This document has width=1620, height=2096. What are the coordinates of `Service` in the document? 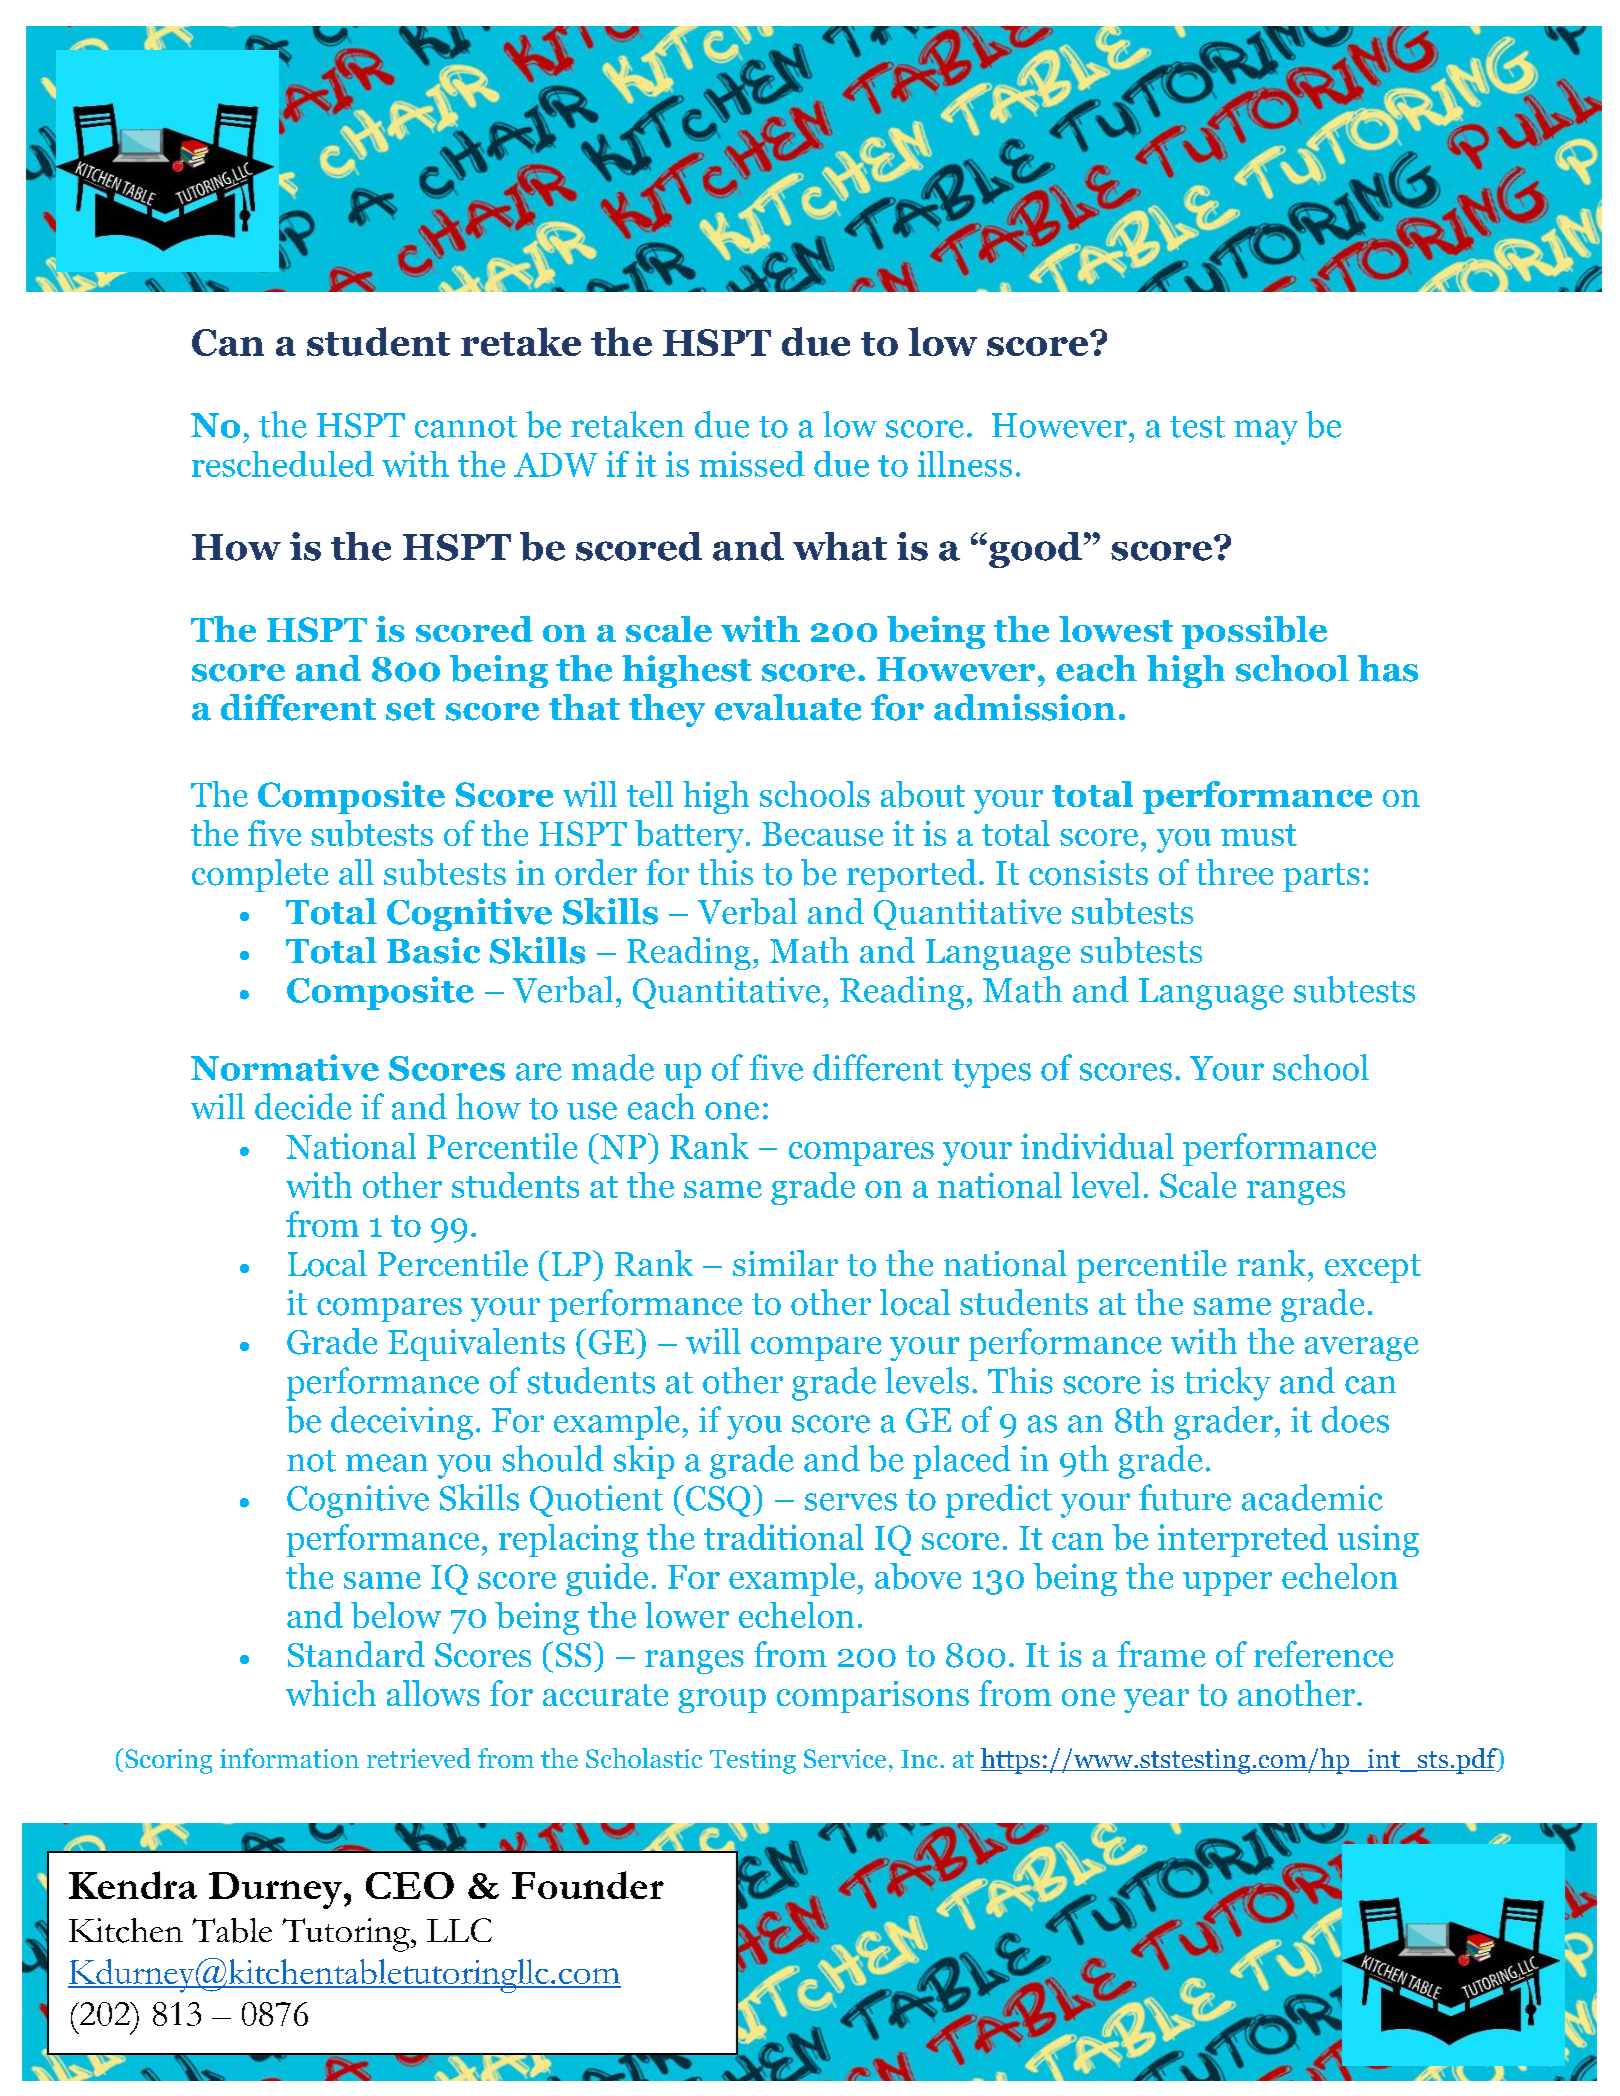 It's located at (845, 1758).
